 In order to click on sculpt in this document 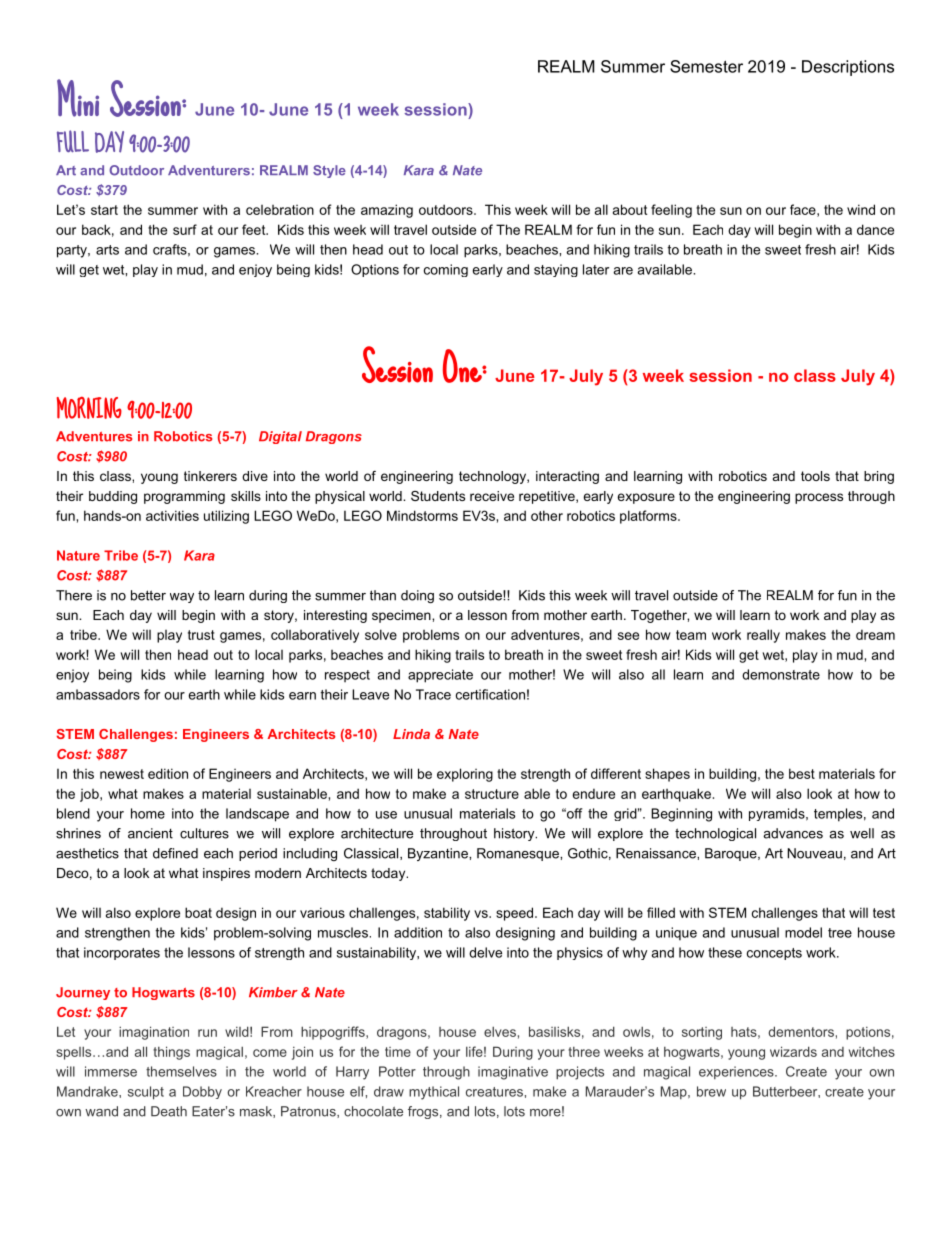, I will do `click(146, 1093)`.
